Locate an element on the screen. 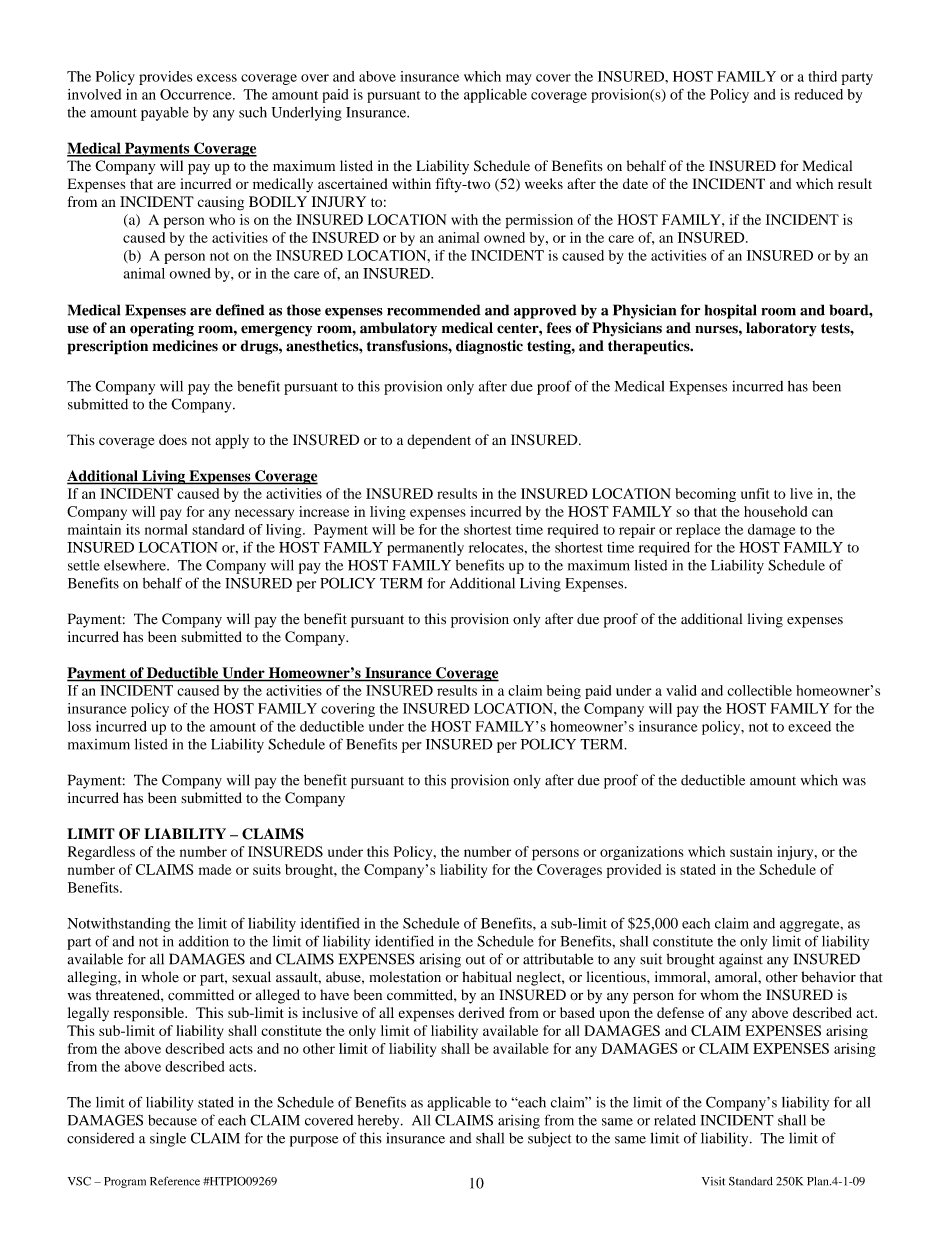 This screenshot has width=952, height=1233. loss is located at coordinates (79, 726).
